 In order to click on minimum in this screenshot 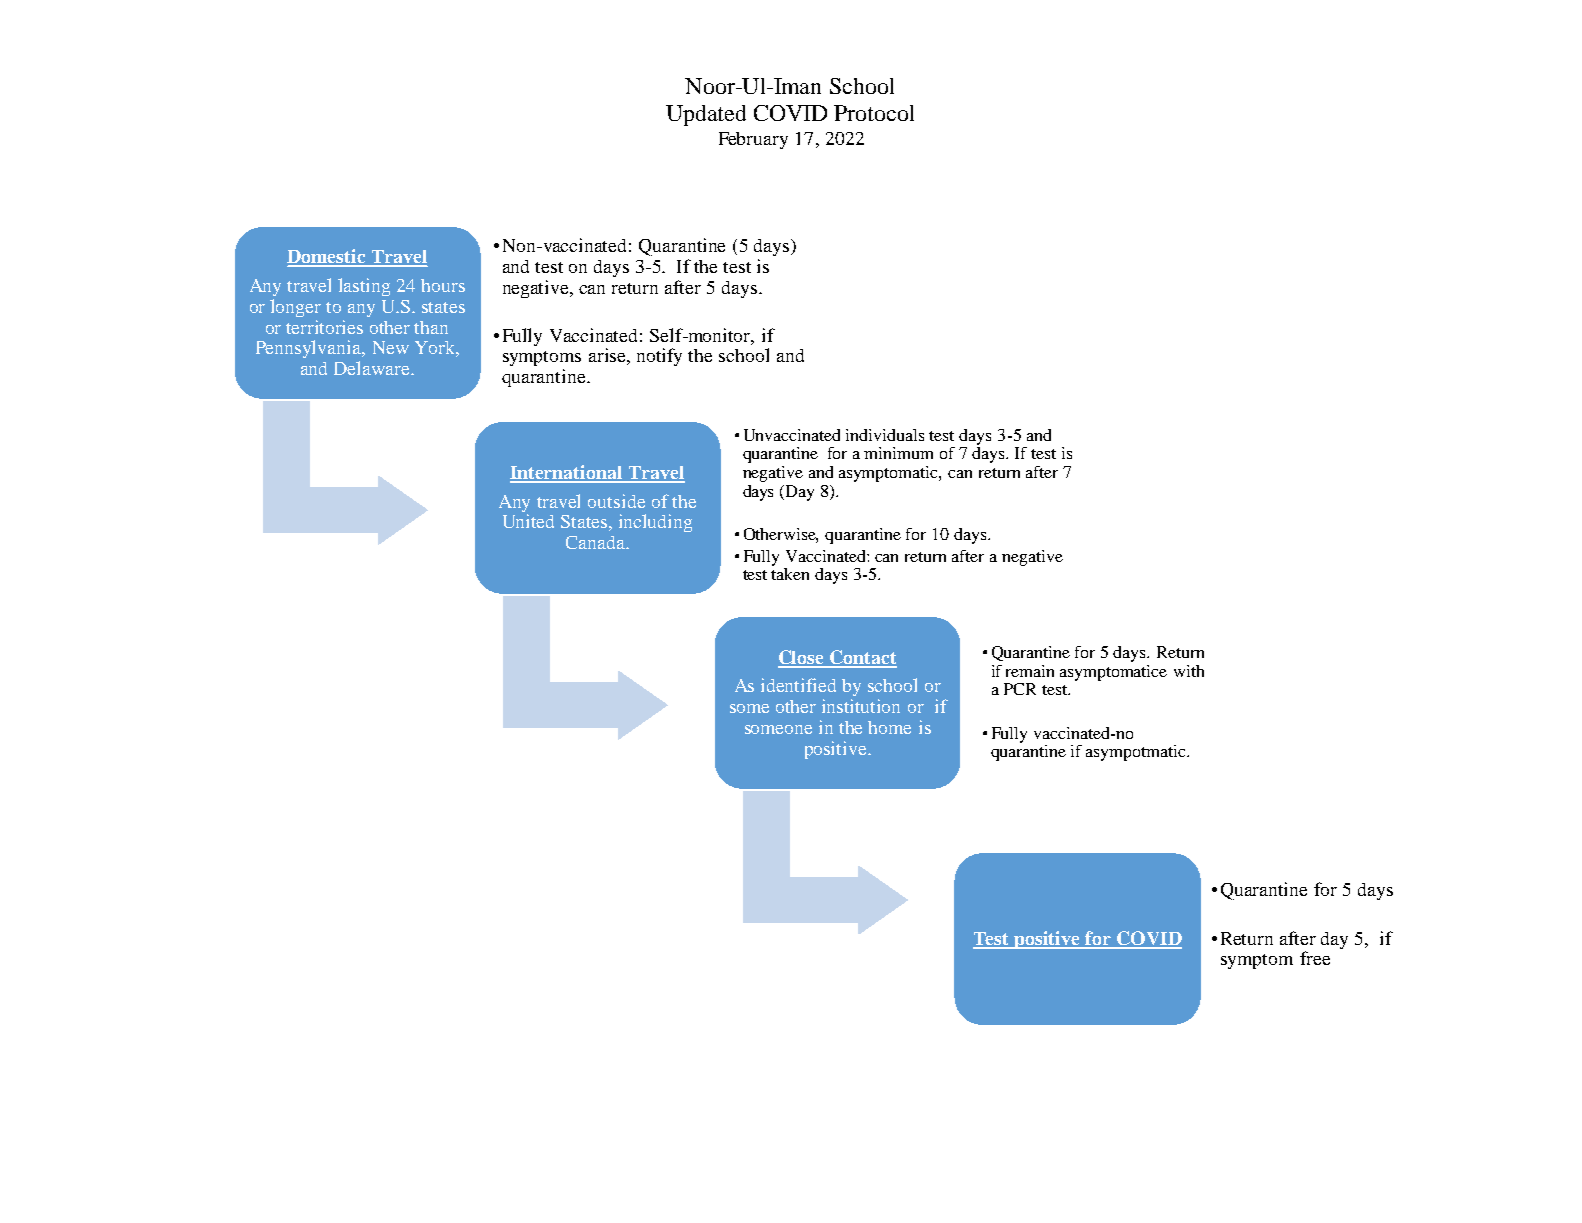, I will do `click(898, 453)`.
